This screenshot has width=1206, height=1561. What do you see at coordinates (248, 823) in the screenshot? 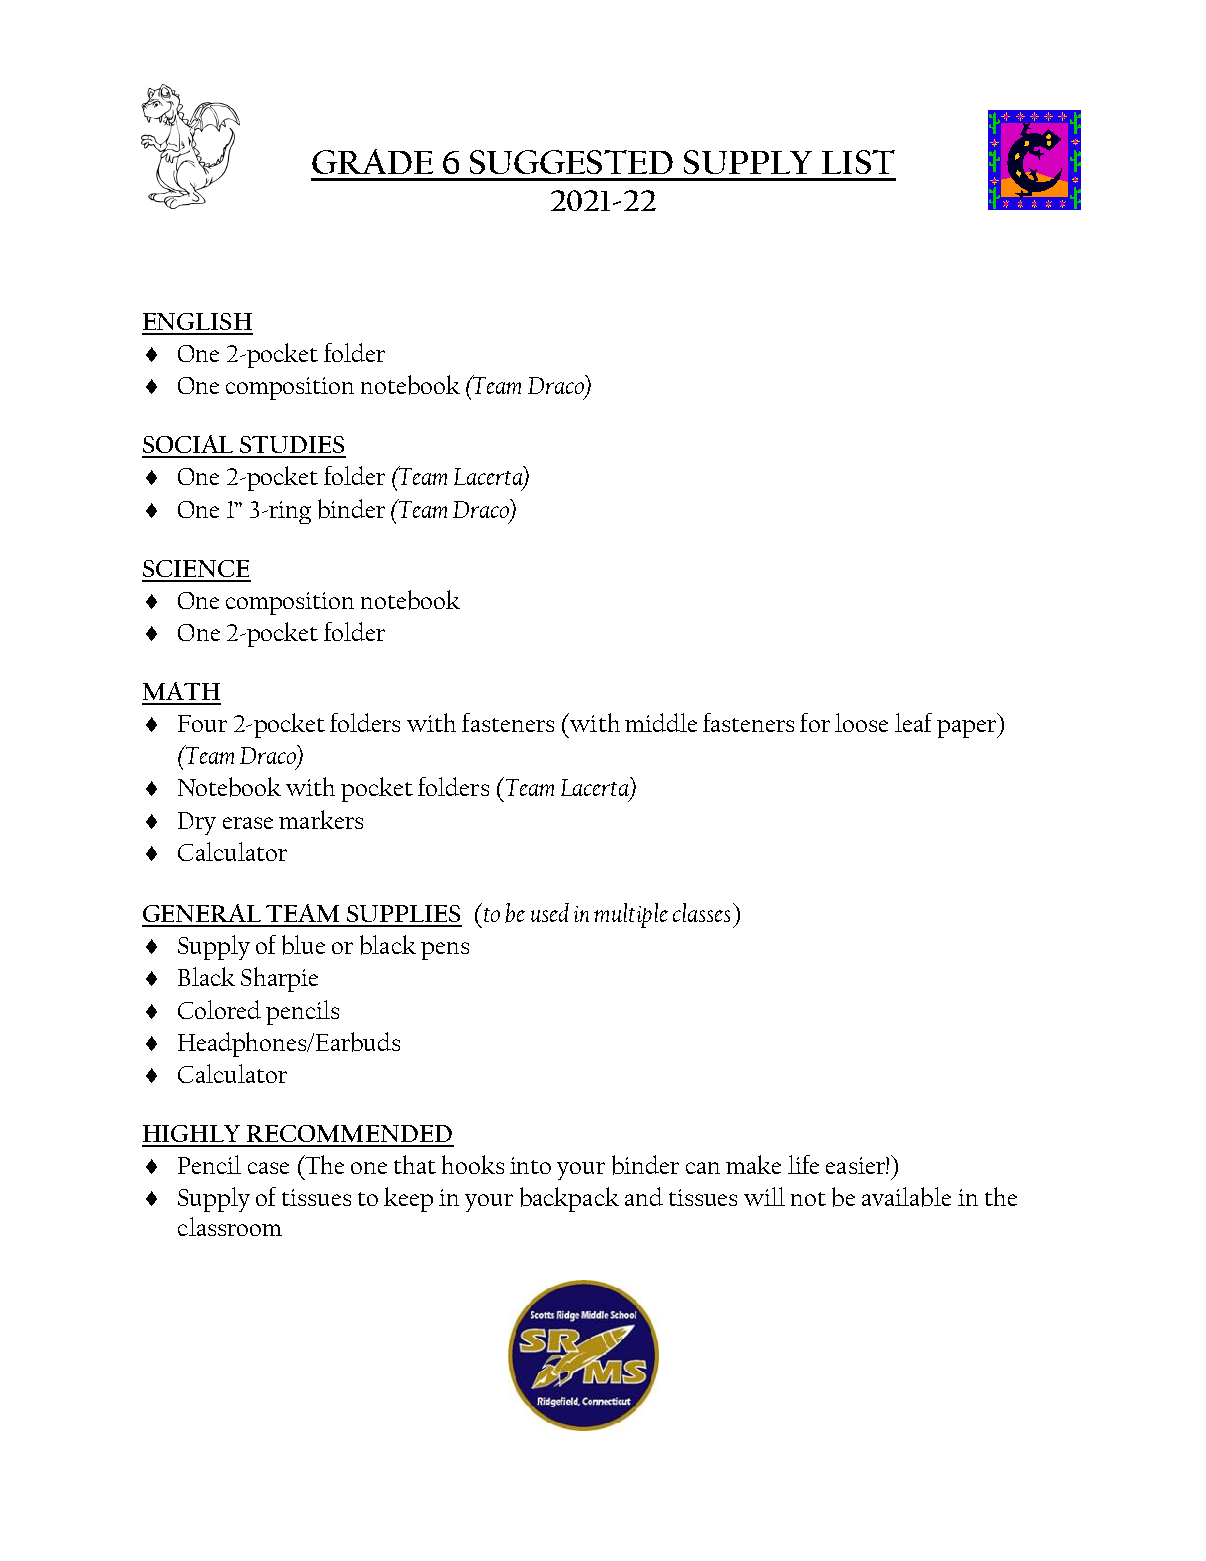
I see `erase` at bounding box center [248, 823].
